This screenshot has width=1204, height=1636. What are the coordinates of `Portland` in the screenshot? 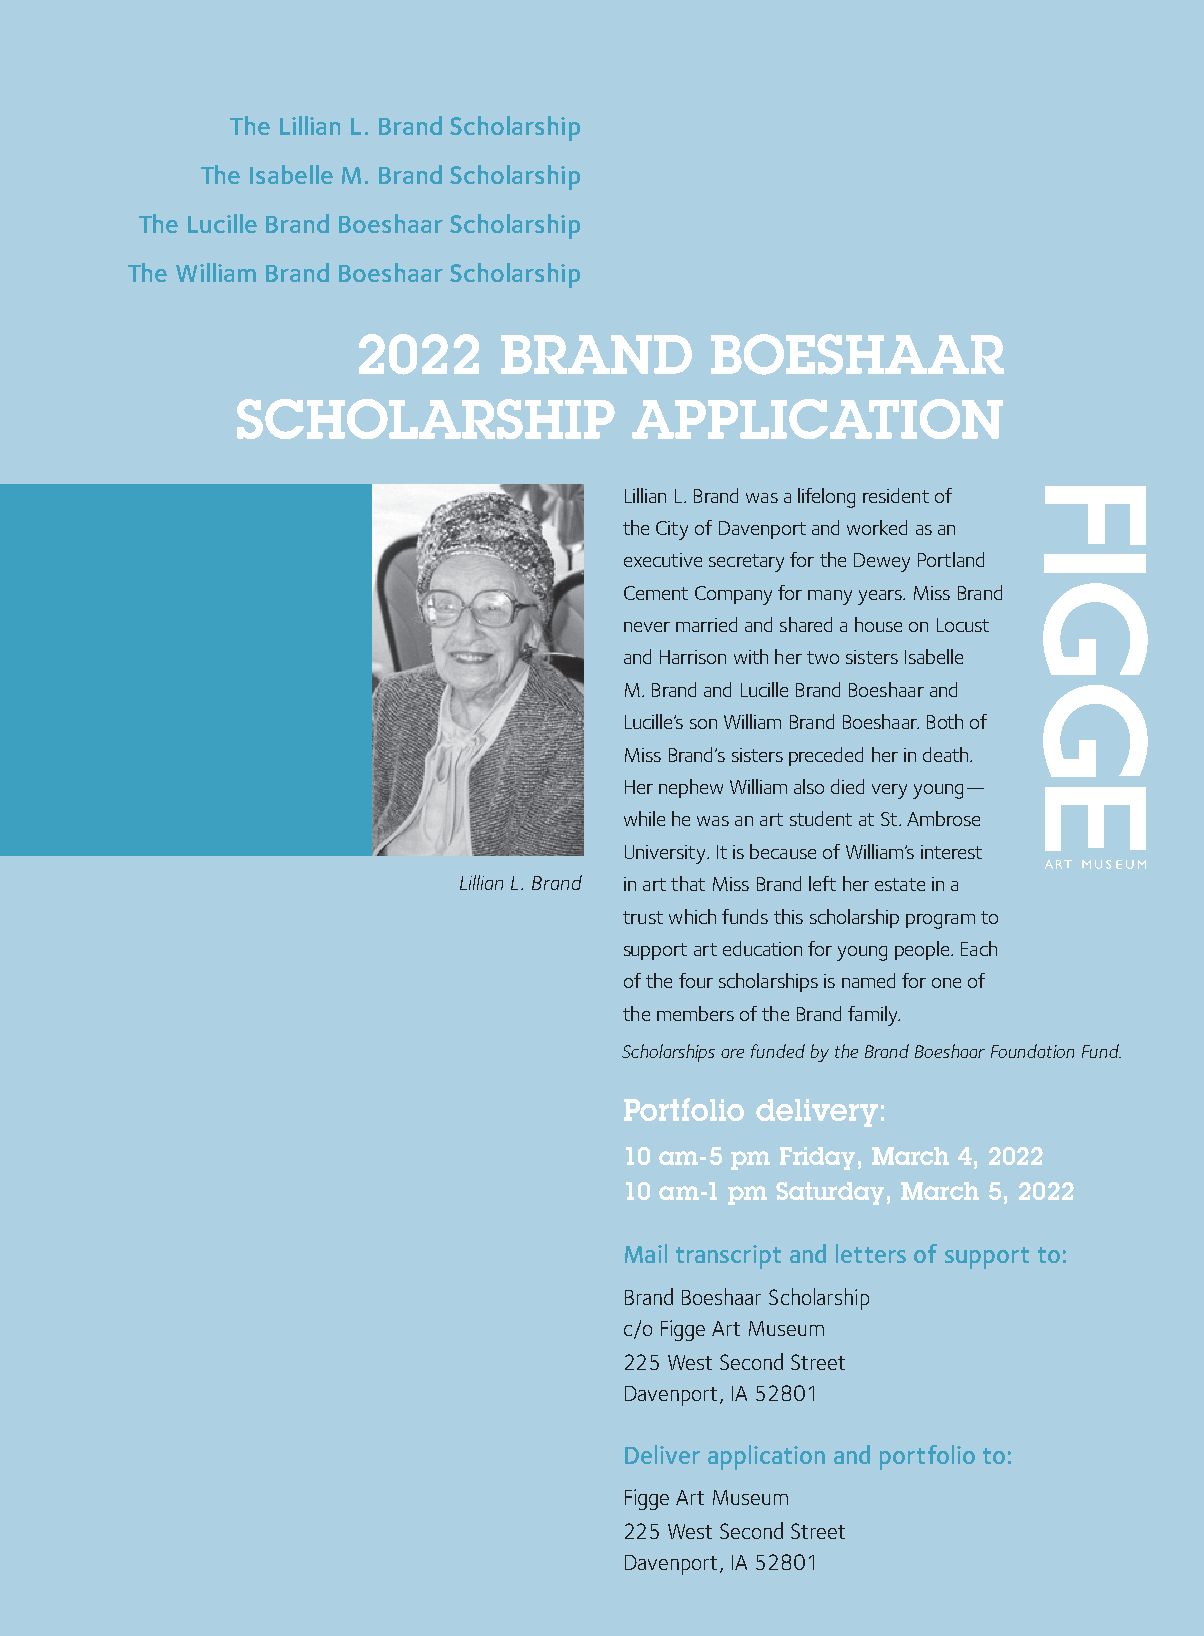 It's located at (951, 559).
